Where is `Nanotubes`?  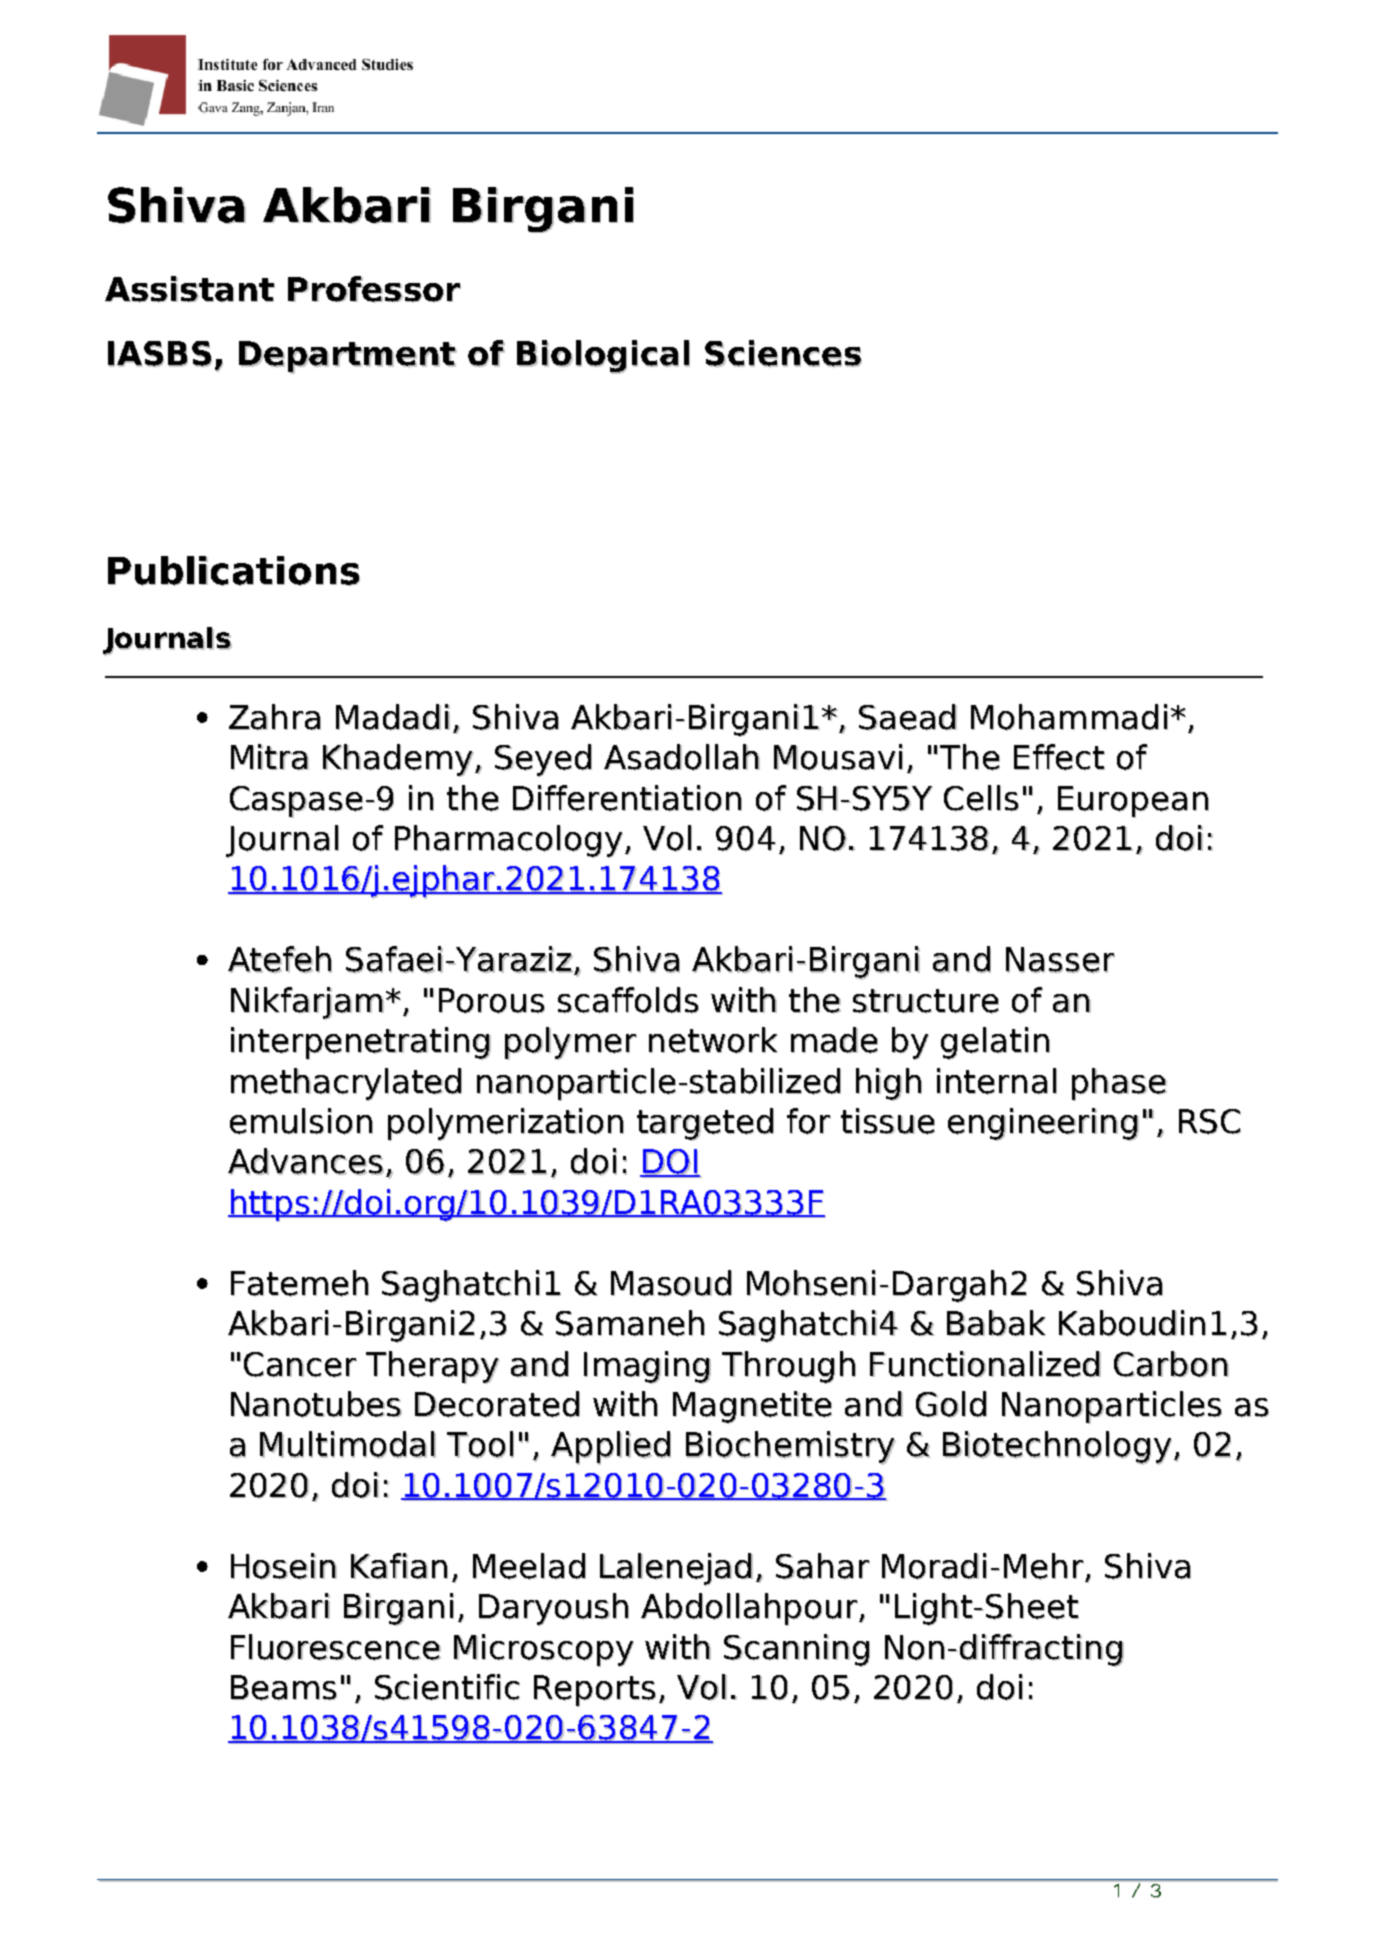
Nanotubes is located at coordinates (316, 1404).
